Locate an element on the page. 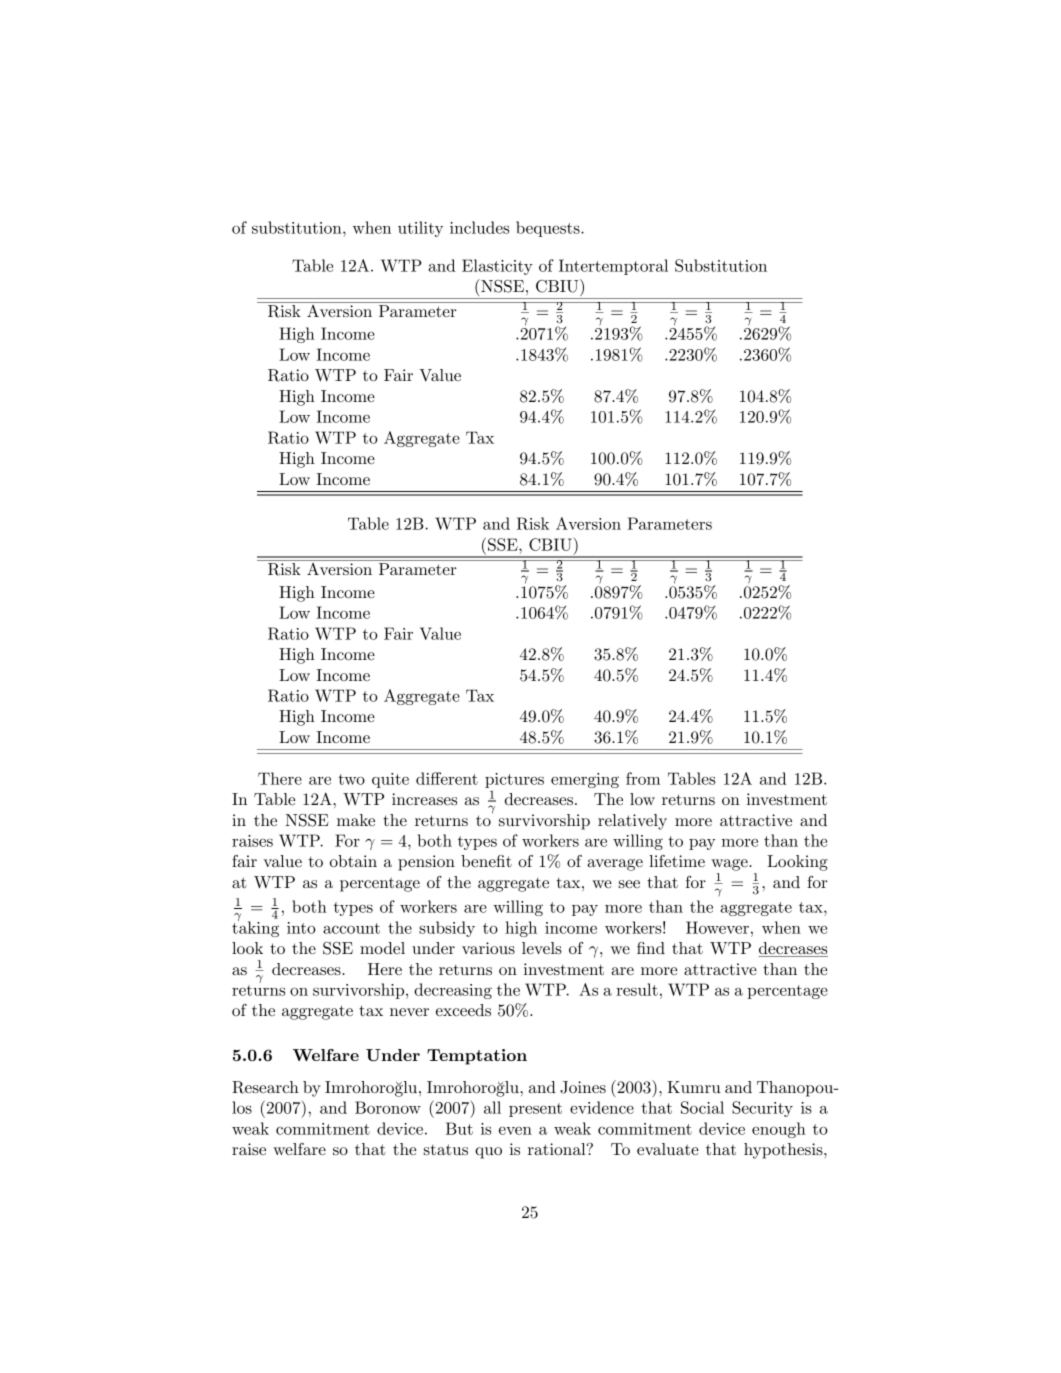 Image resolution: width=1061 pixels, height=1373 pixels. Research is located at coordinates (265, 1087).
